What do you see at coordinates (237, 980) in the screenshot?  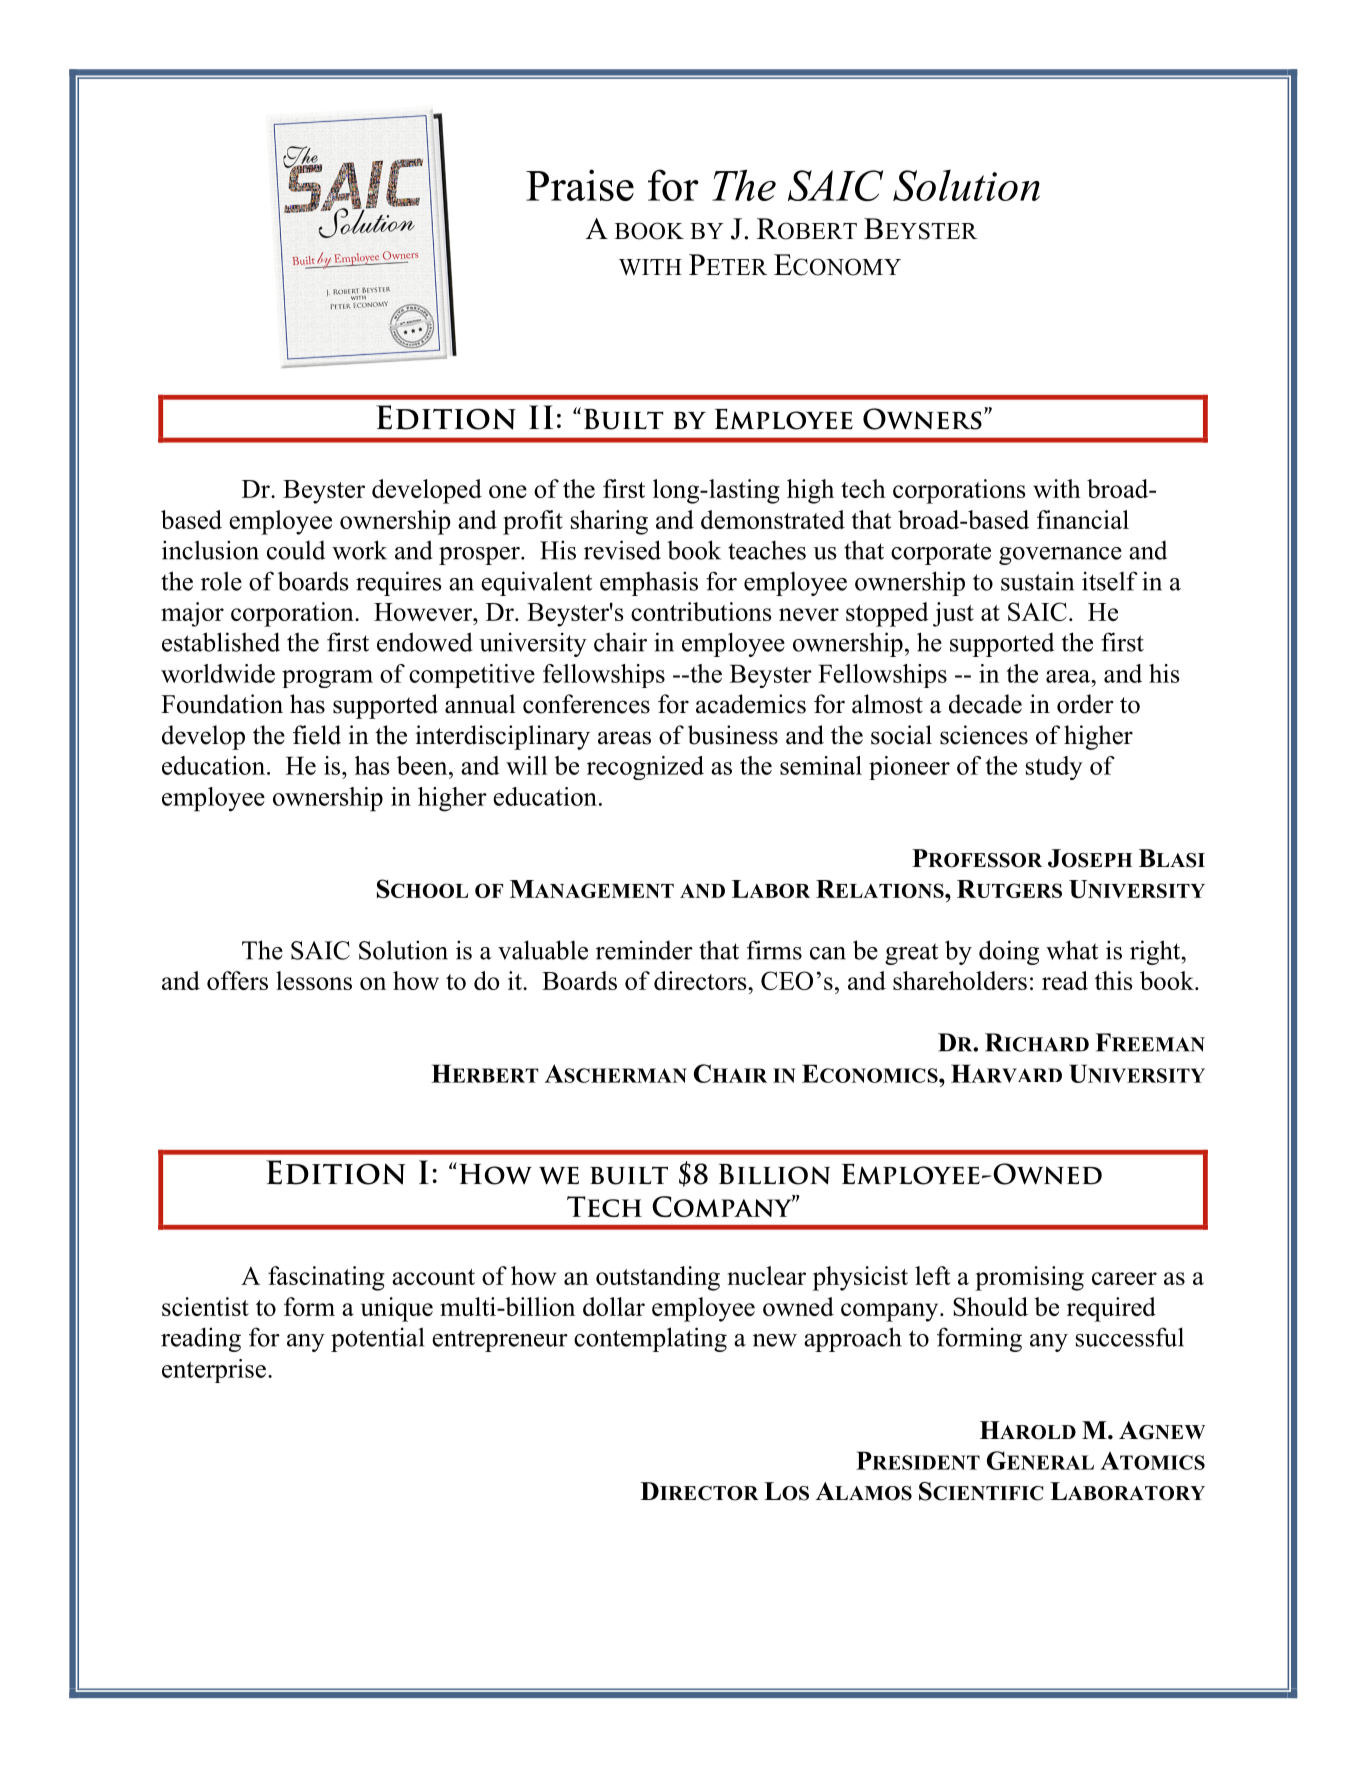 I see `offers` at bounding box center [237, 980].
